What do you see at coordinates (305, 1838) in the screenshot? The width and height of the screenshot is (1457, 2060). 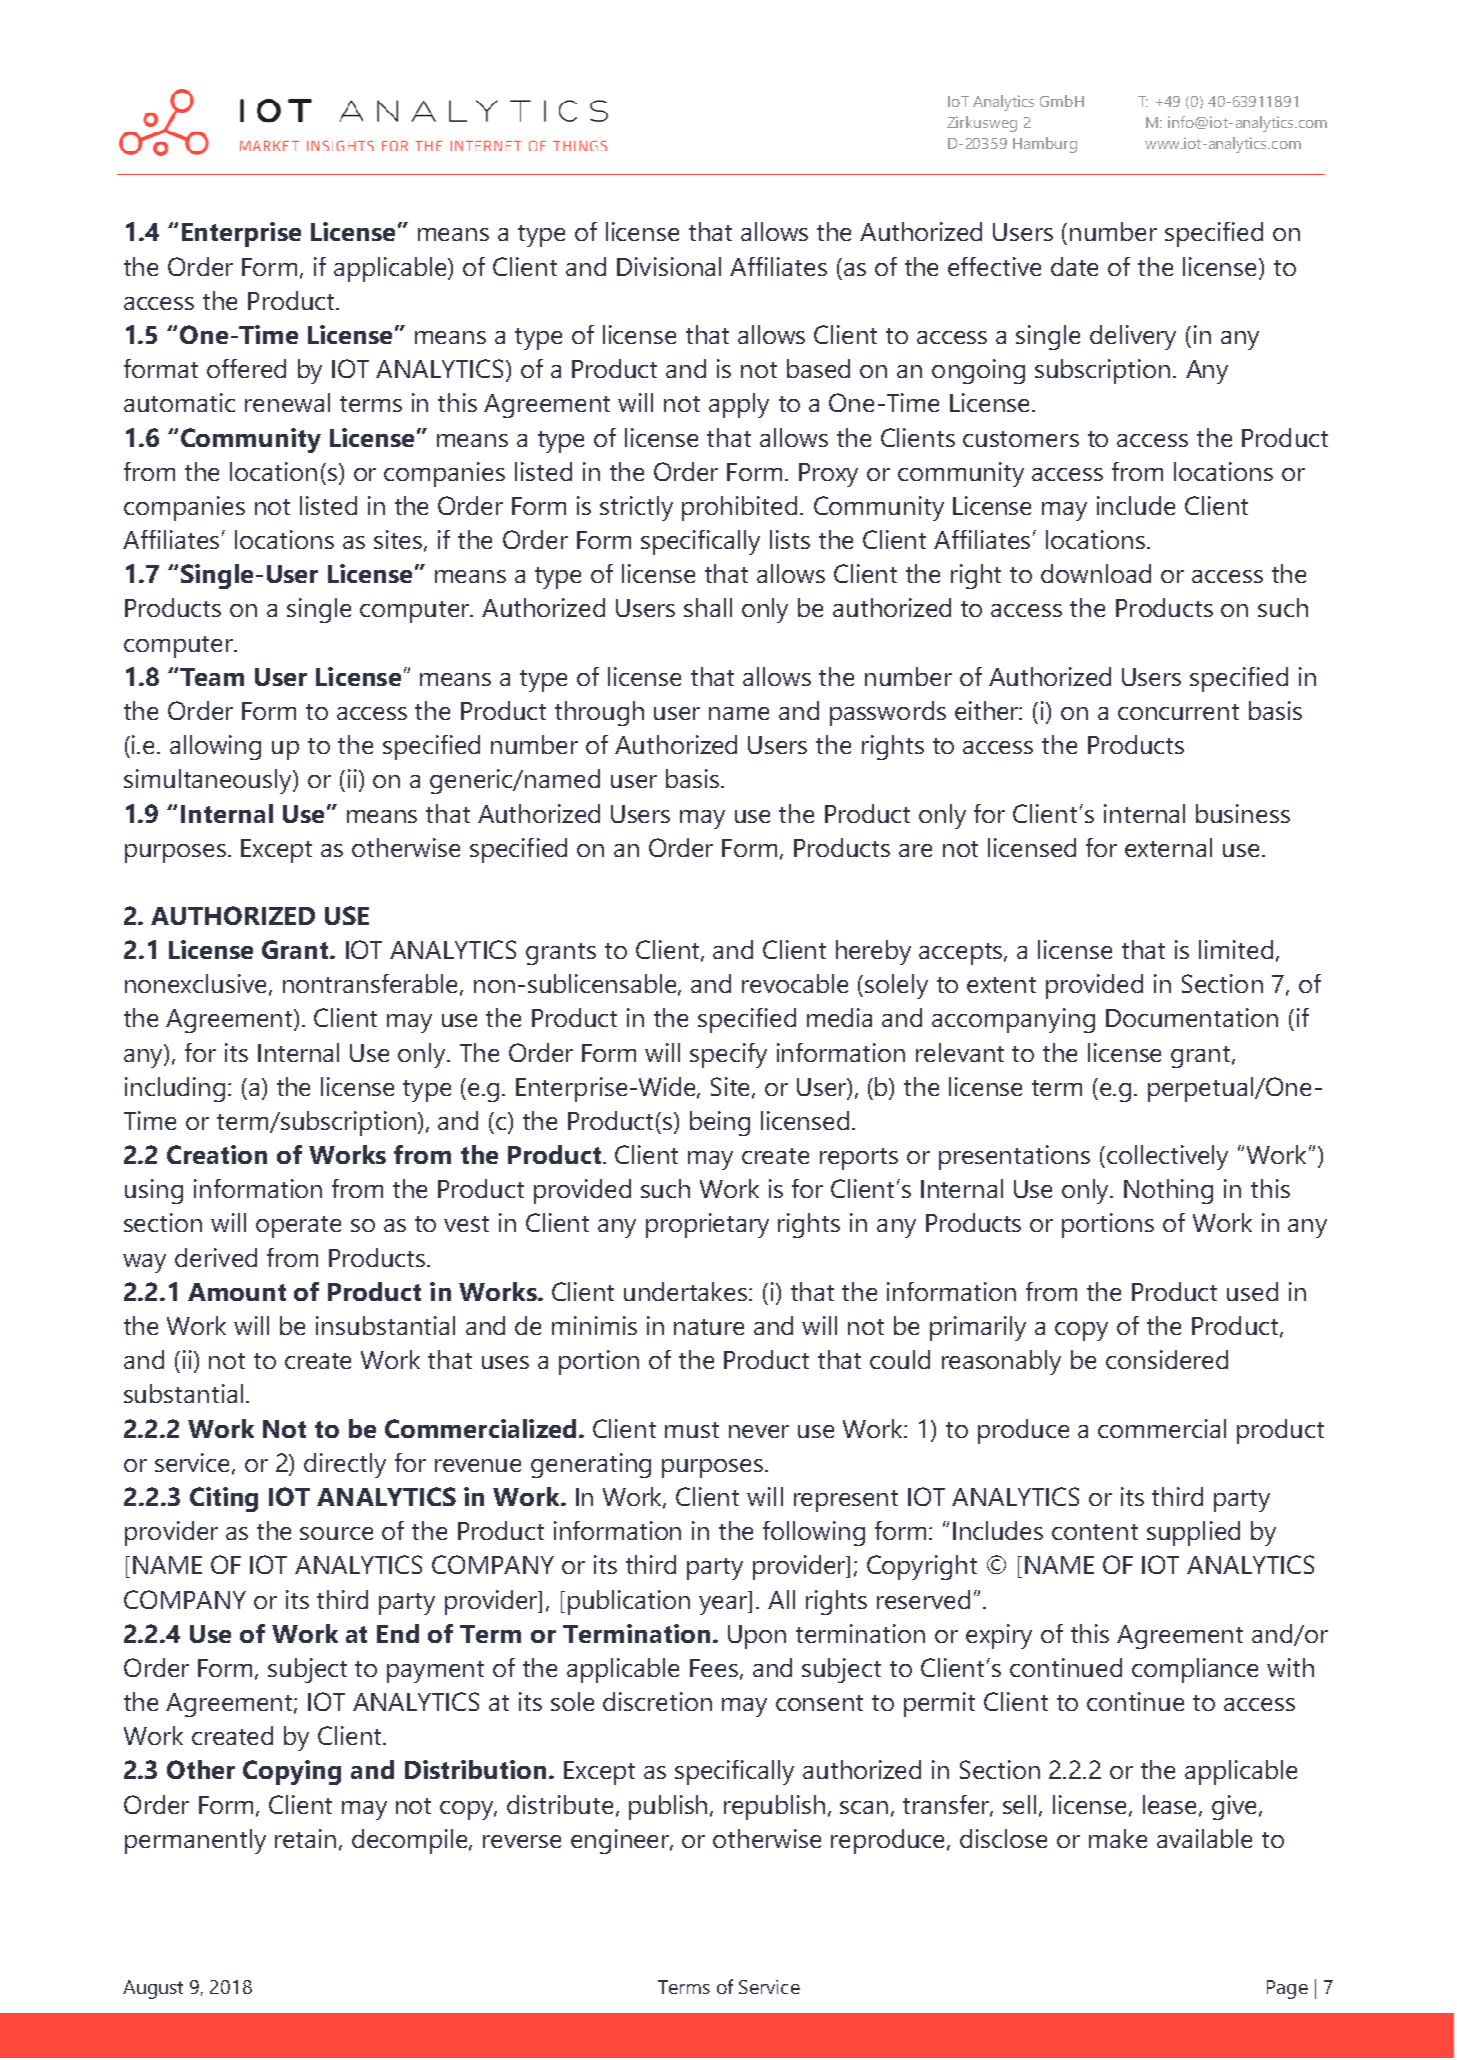 I see `retain` at bounding box center [305, 1838].
